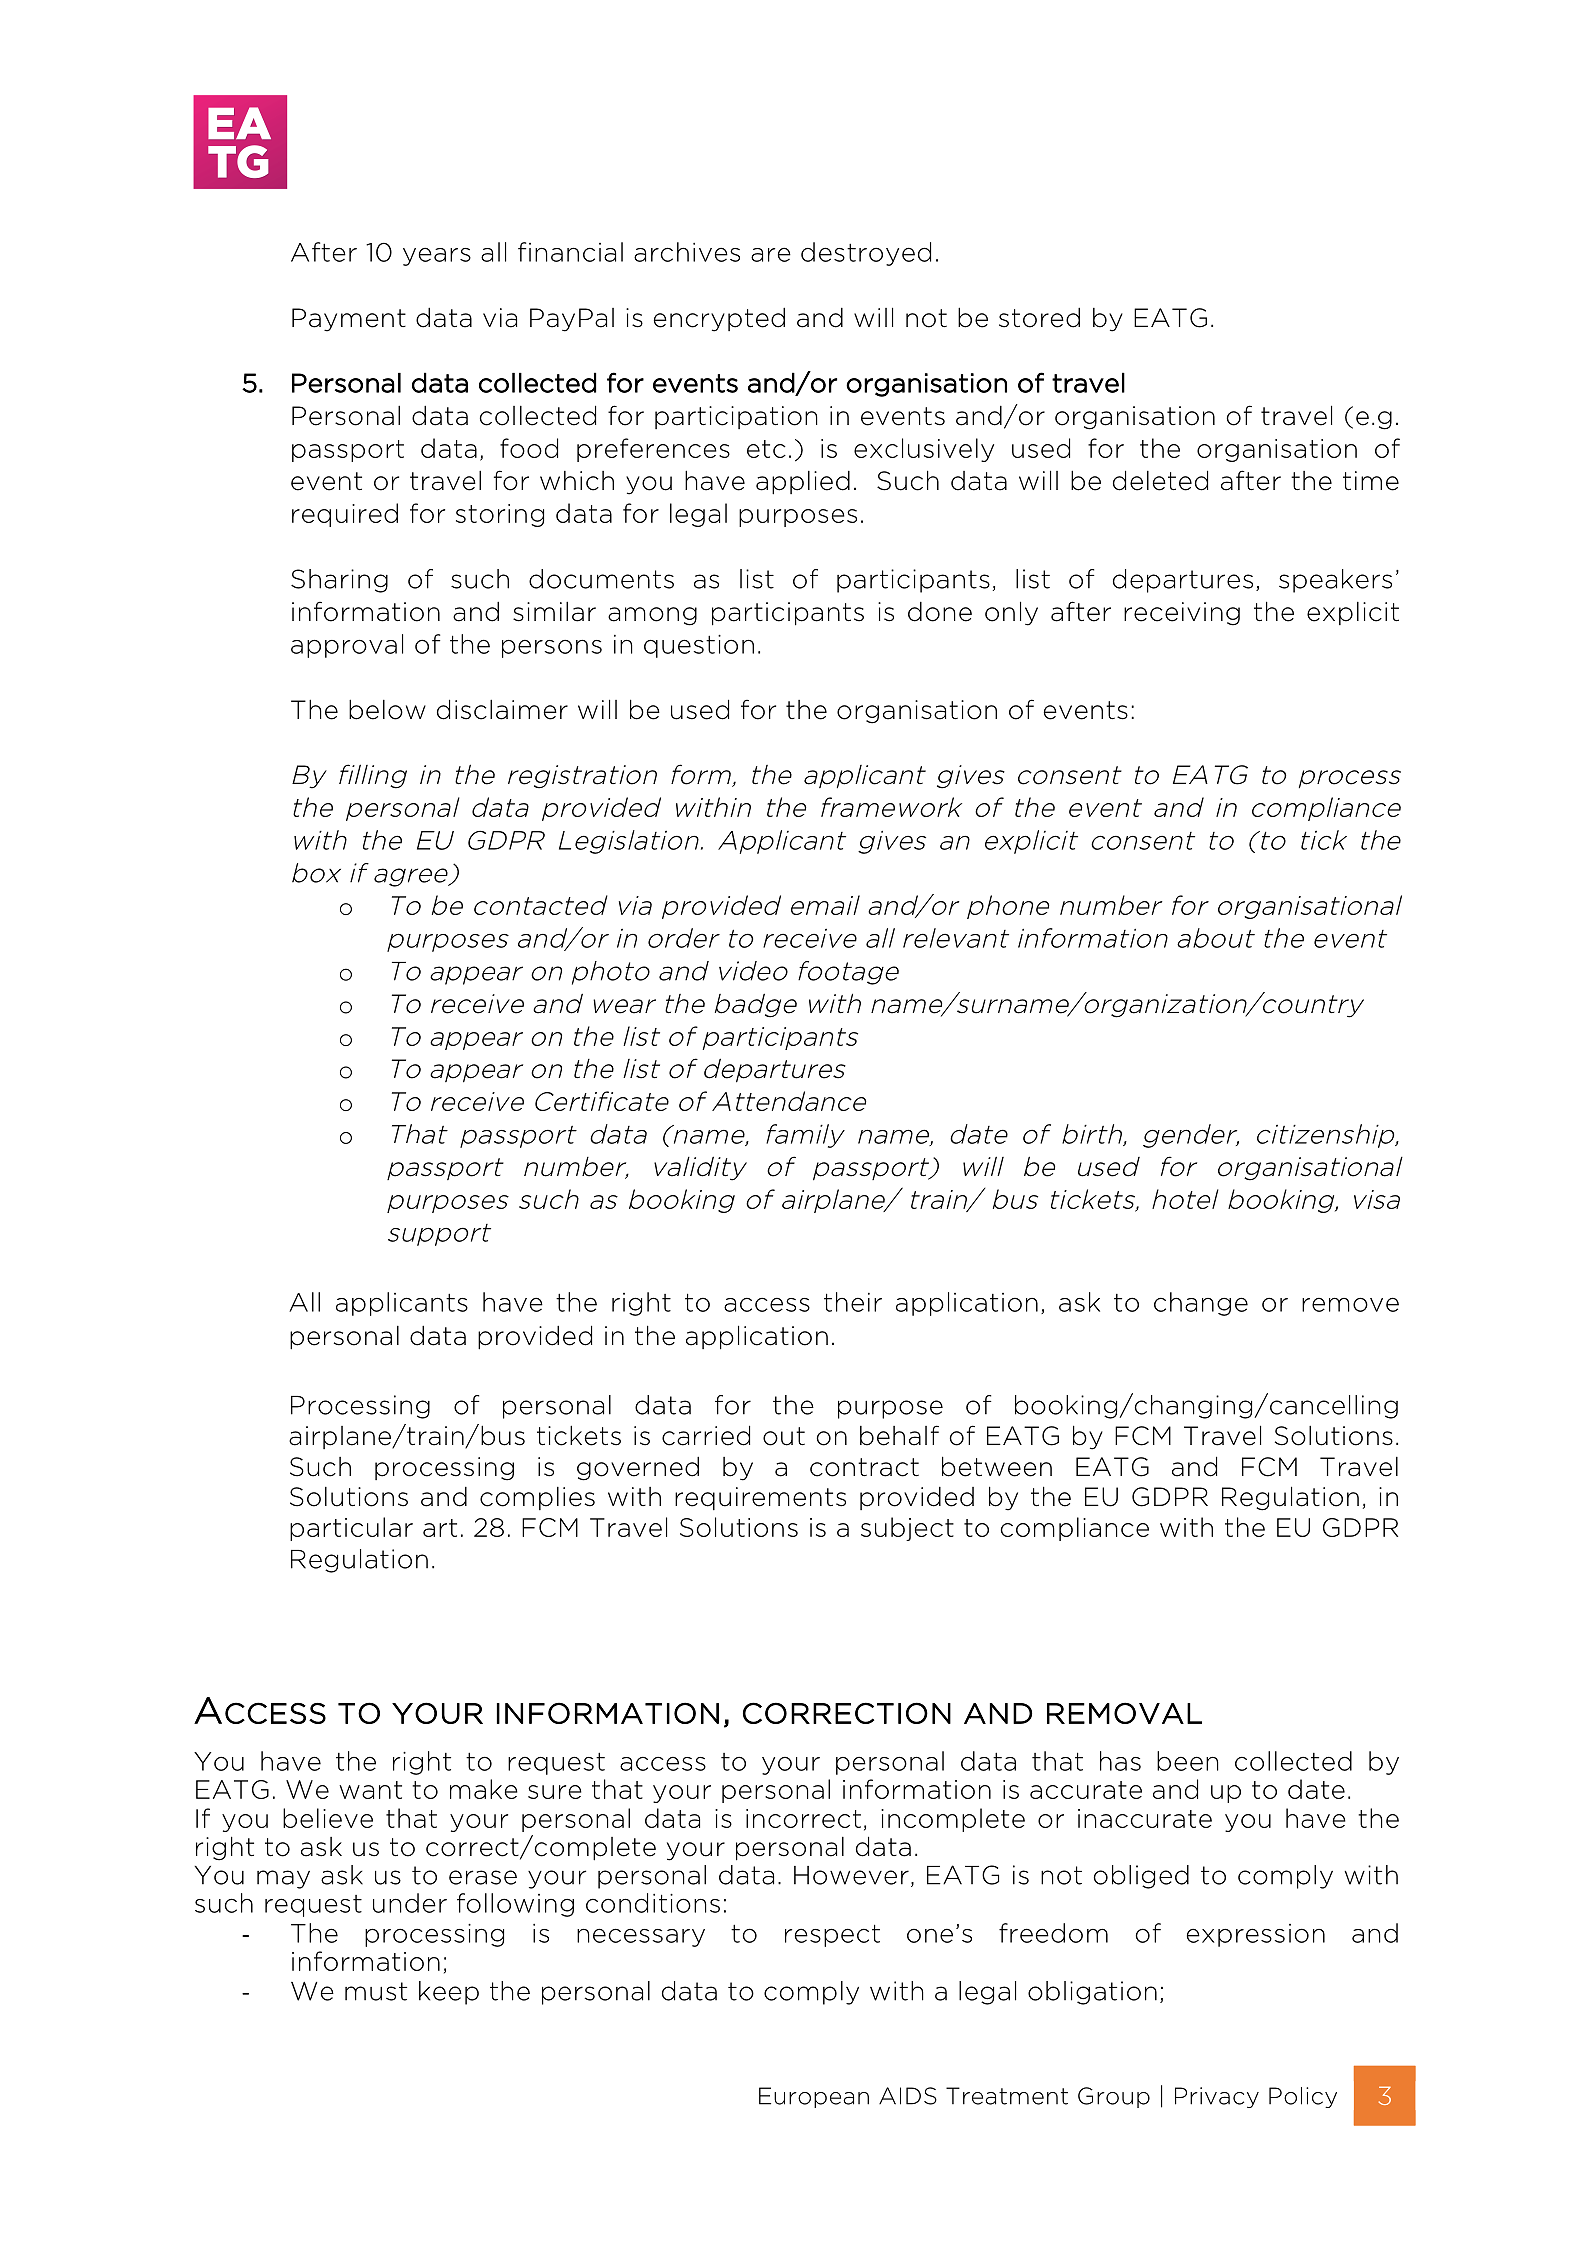  Describe the element at coordinates (1039, 318) in the screenshot. I see `stored` at that location.
